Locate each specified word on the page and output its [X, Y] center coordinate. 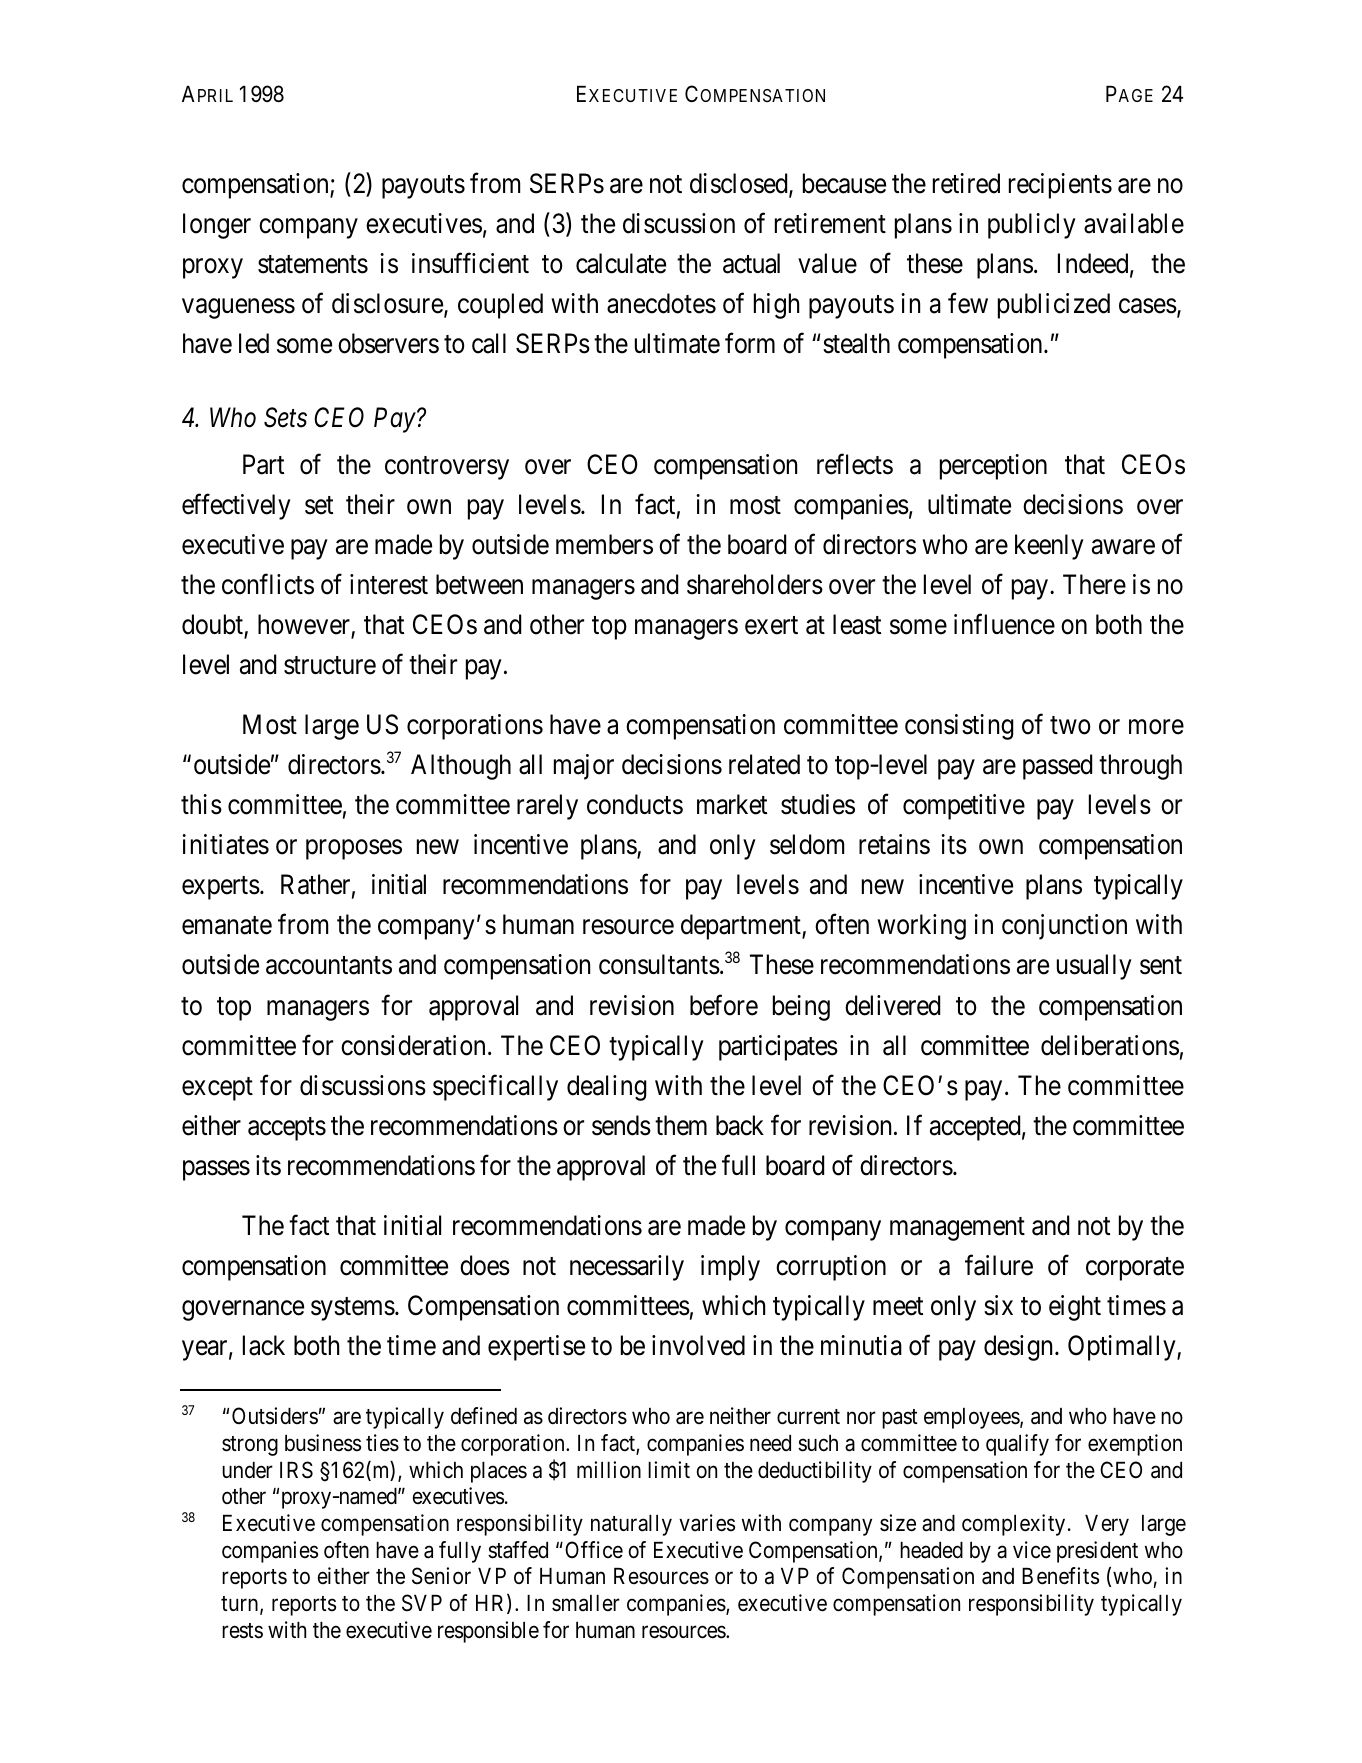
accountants [329, 966]
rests [242, 1631]
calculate [621, 263]
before [724, 1005]
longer [217, 226]
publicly [1032, 226]
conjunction [1064, 927]
